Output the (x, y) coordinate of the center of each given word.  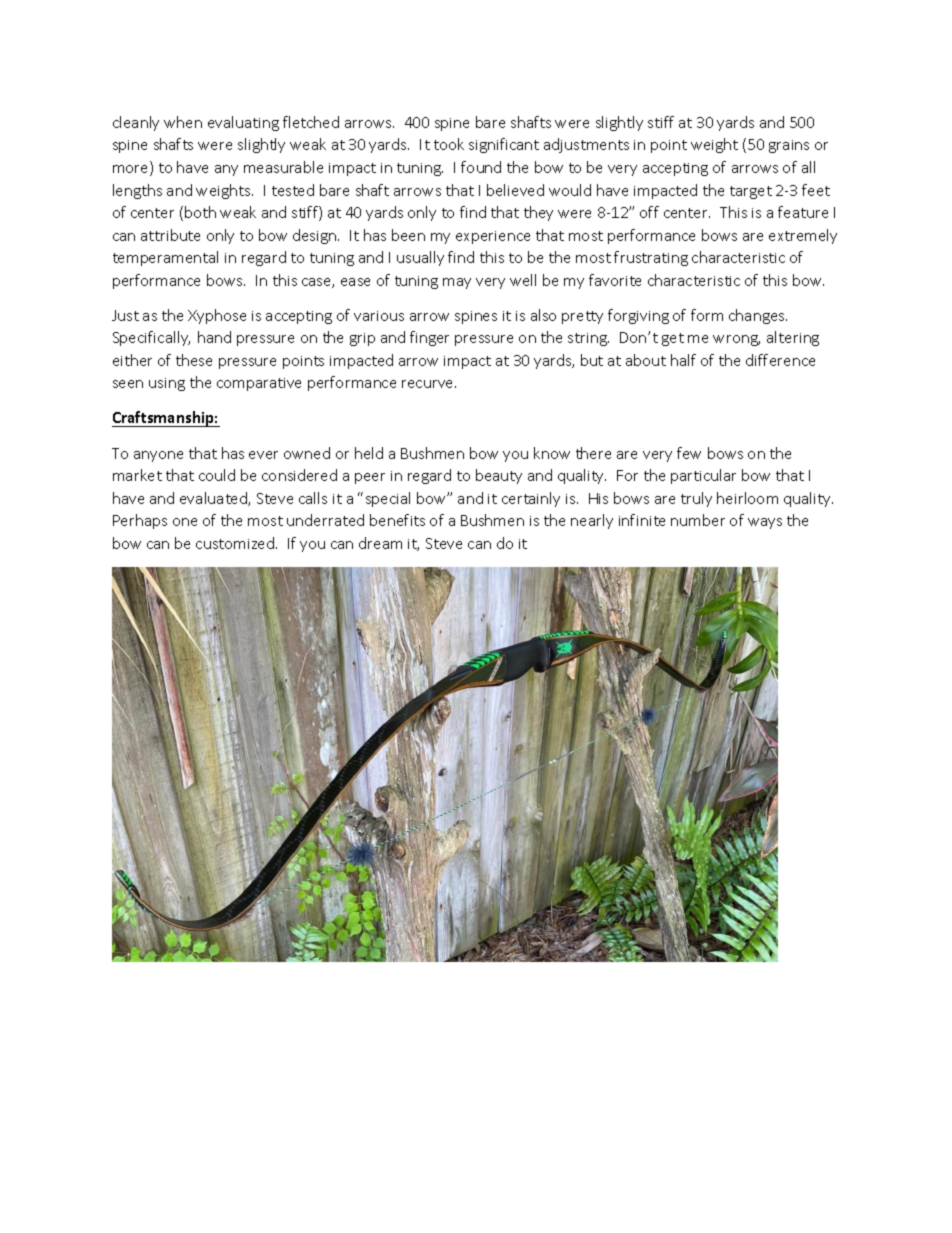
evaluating (243, 123)
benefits (397, 520)
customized (236, 543)
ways (765, 523)
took (449, 144)
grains (789, 146)
